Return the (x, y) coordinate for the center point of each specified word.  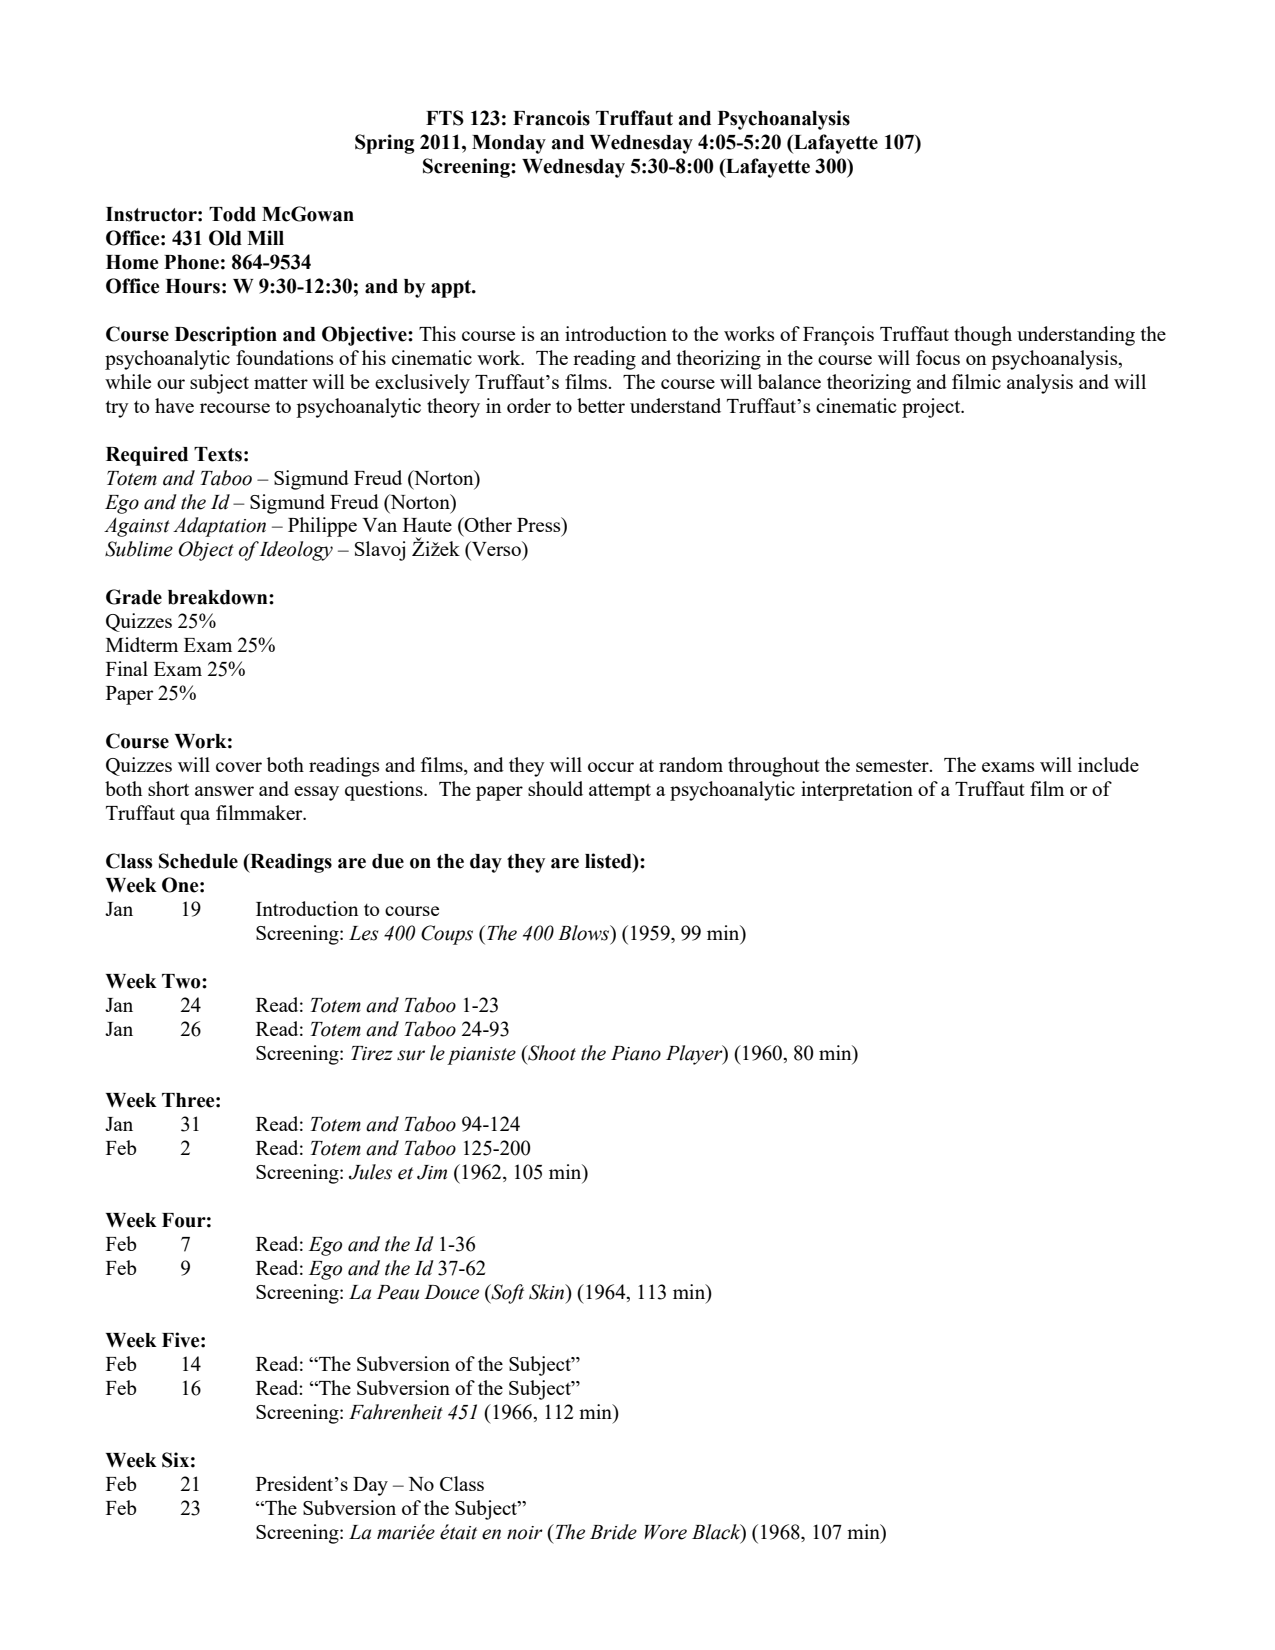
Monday (509, 144)
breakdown (219, 597)
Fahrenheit (396, 1412)
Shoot (551, 1053)
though (983, 336)
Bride (613, 1532)
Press (540, 524)
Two (182, 981)
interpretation (857, 791)
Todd (232, 214)
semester (893, 765)
